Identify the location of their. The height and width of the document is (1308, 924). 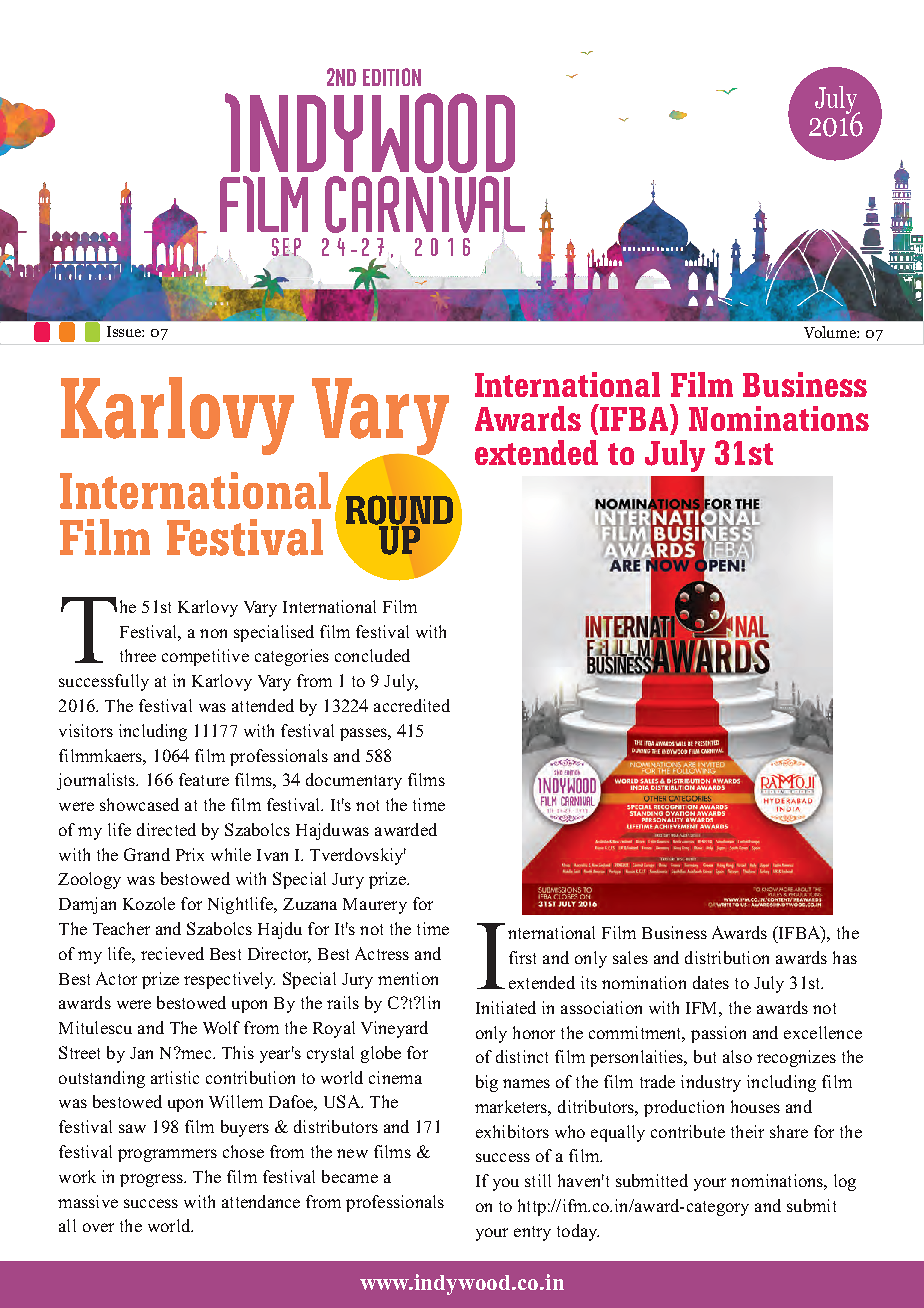
(747, 1131).
